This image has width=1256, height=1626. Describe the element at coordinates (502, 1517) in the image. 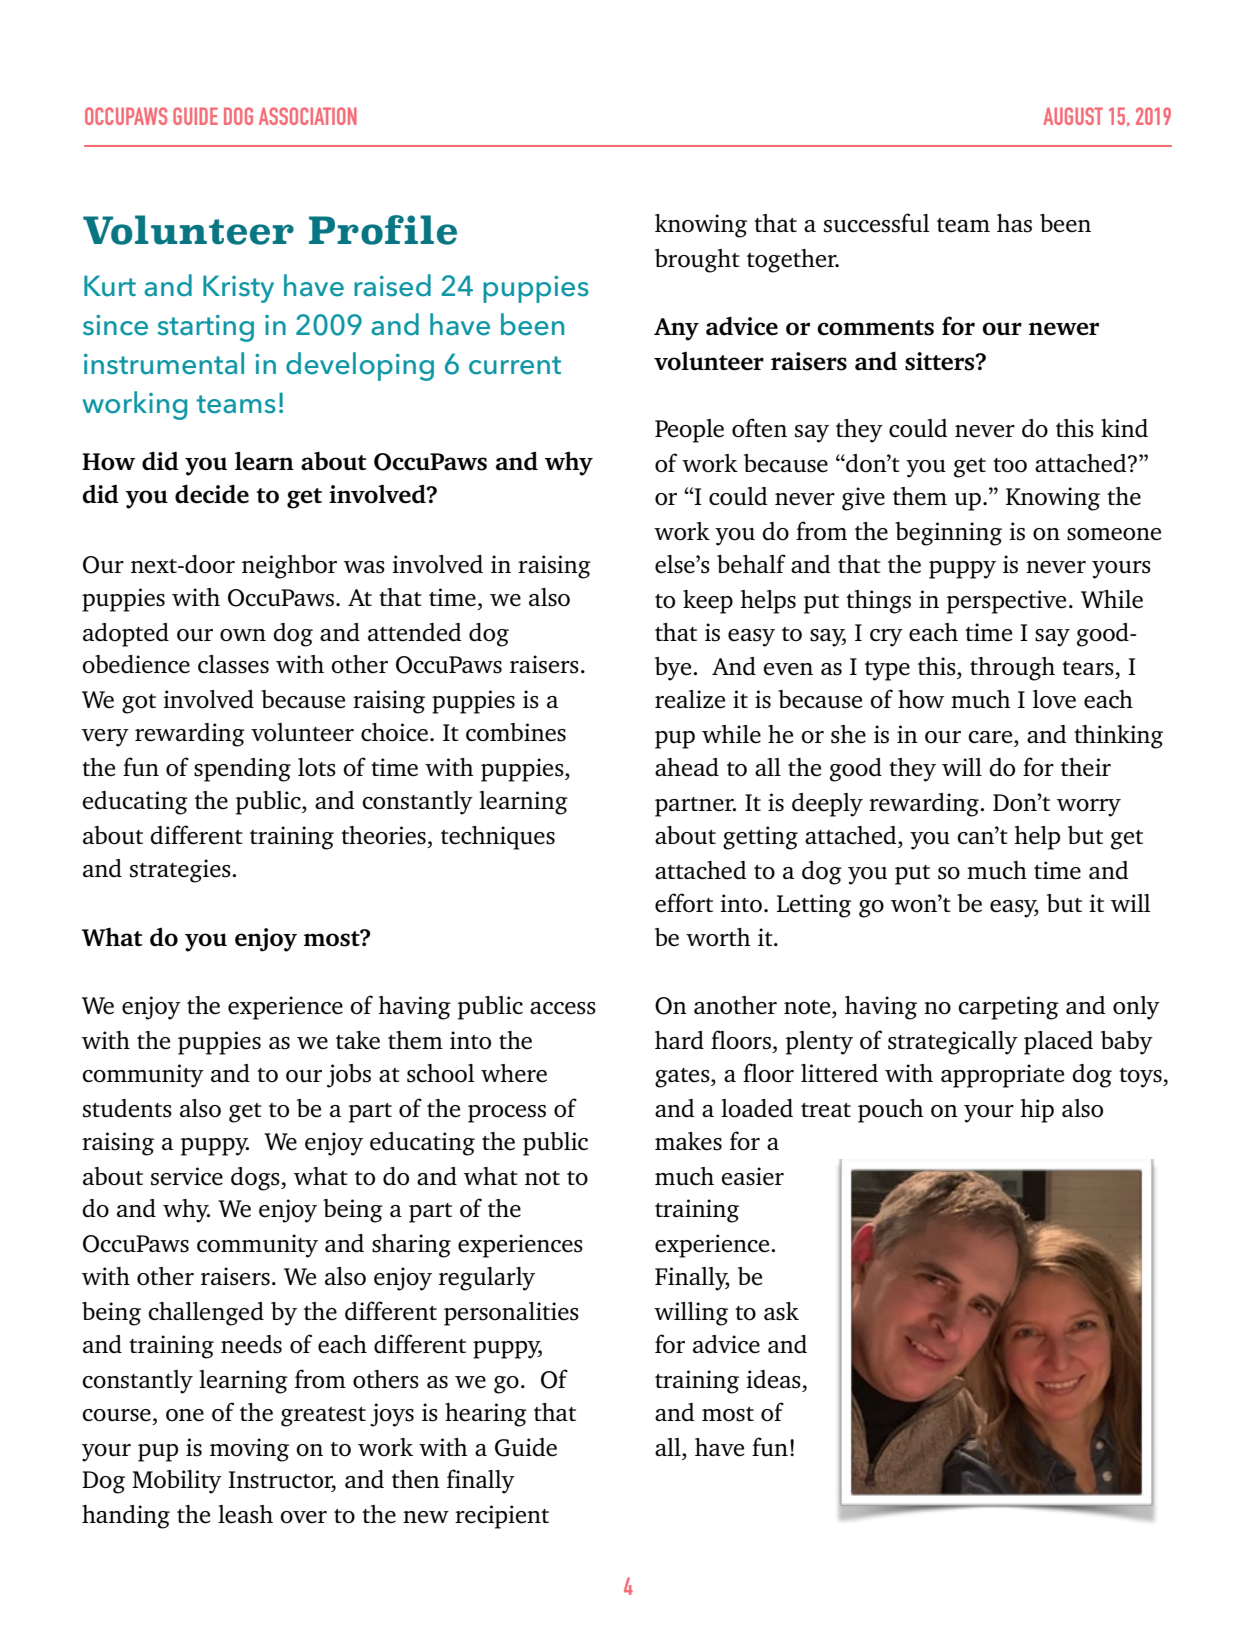

I see `recipient` at that location.
